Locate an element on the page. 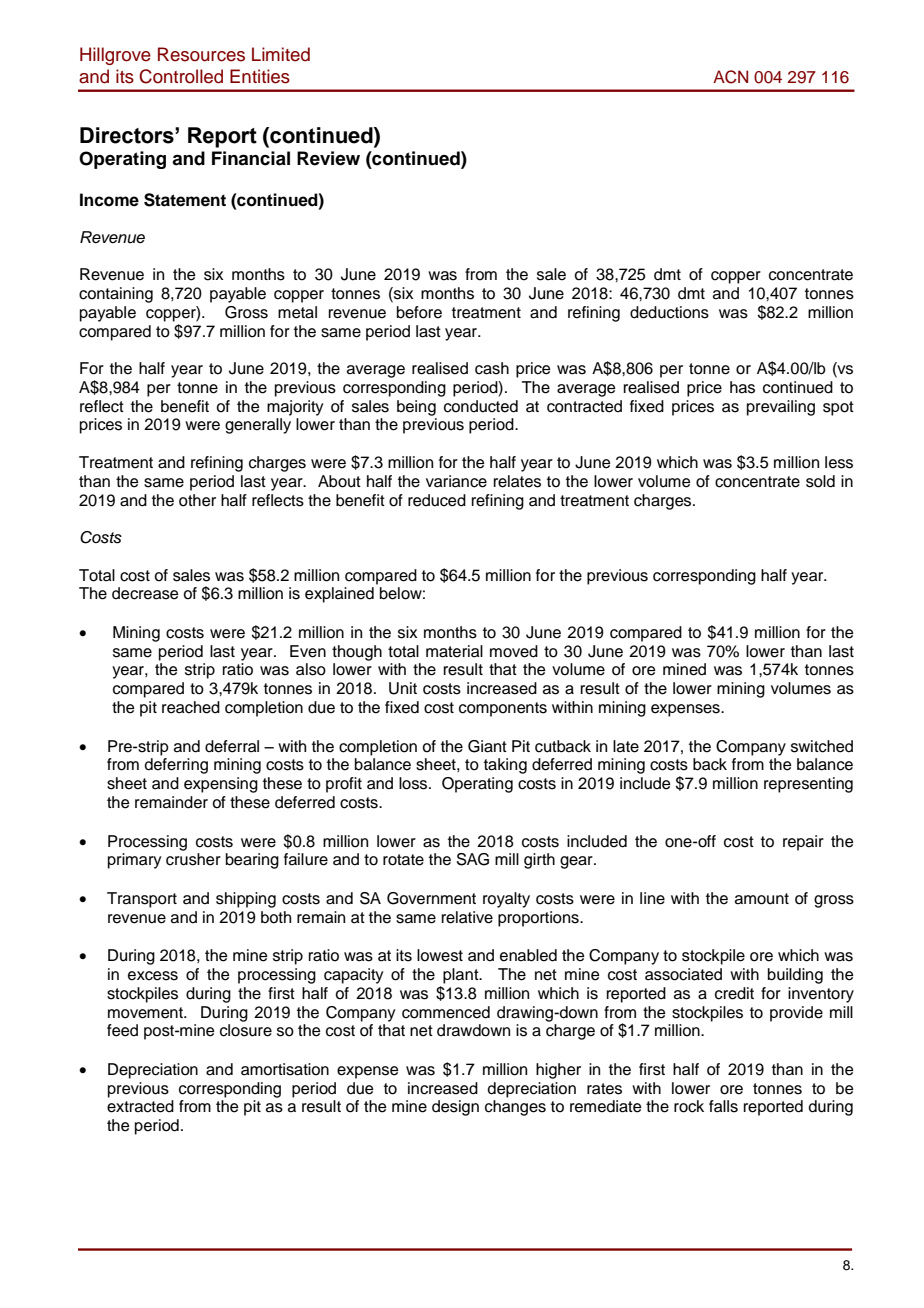 This page has width=924, height=1308. Controlled is located at coordinates (181, 76).
